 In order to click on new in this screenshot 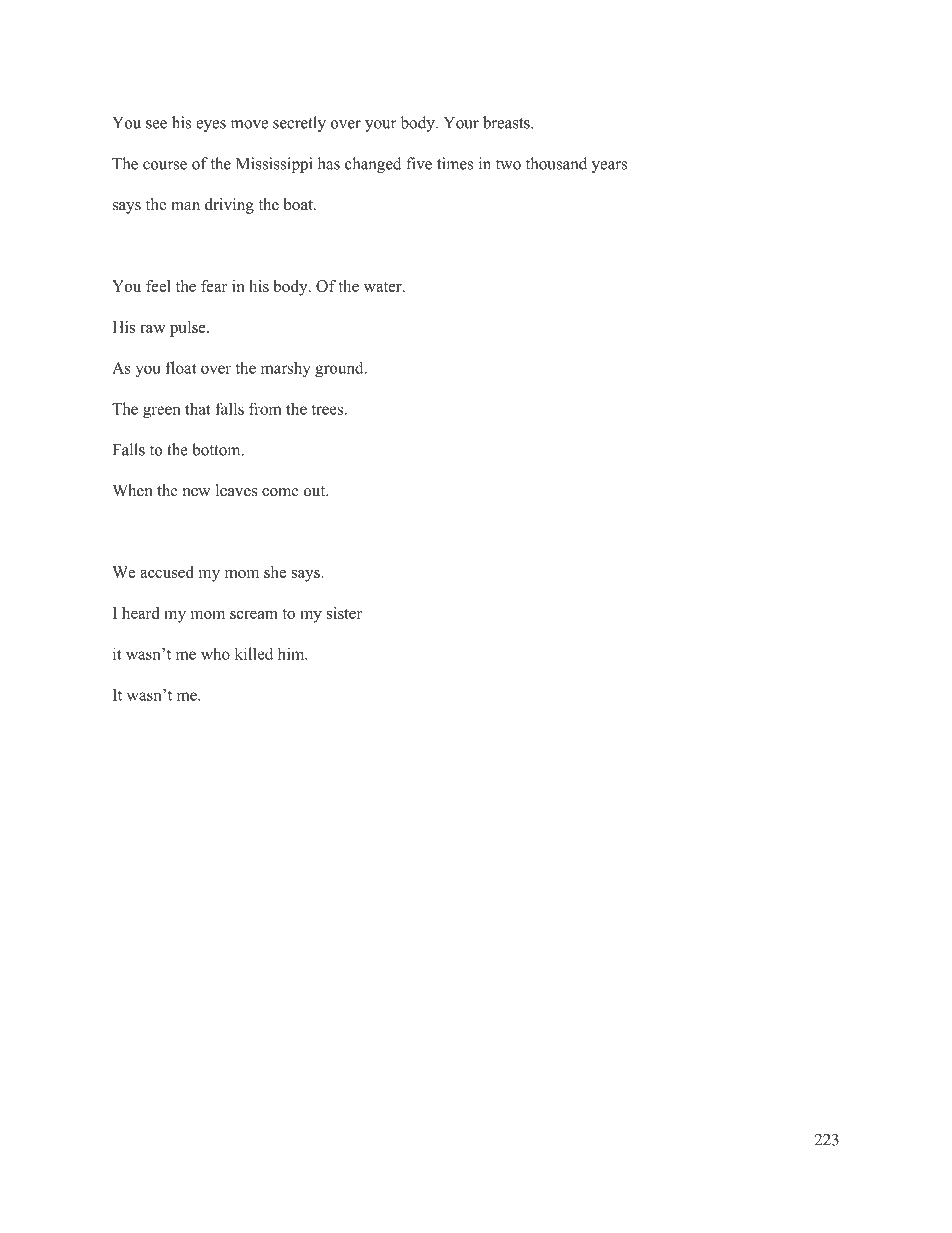, I will do `click(197, 492)`.
